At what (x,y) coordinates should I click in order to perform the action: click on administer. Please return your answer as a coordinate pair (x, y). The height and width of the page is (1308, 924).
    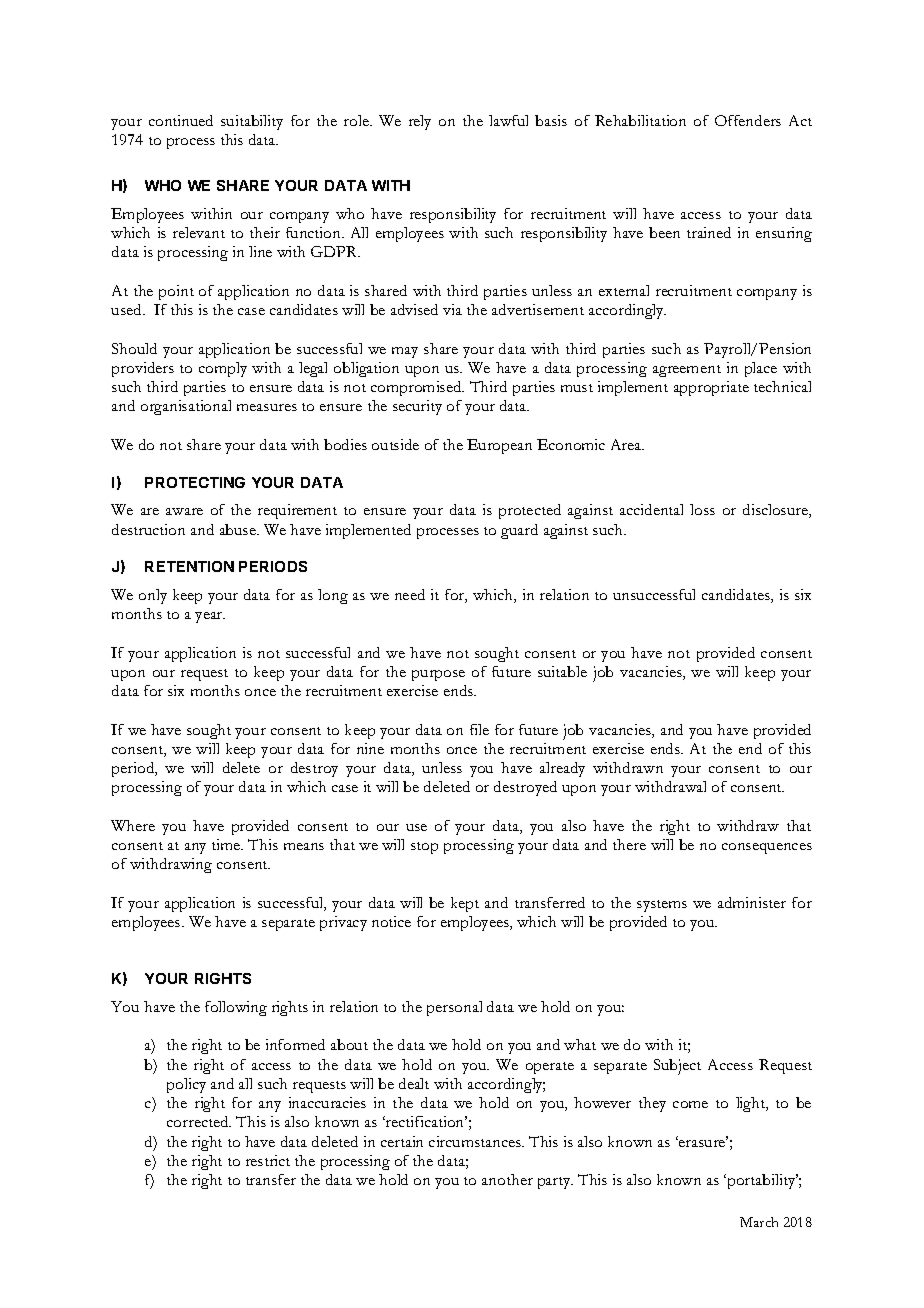
    Looking at the image, I should click on (752, 902).
